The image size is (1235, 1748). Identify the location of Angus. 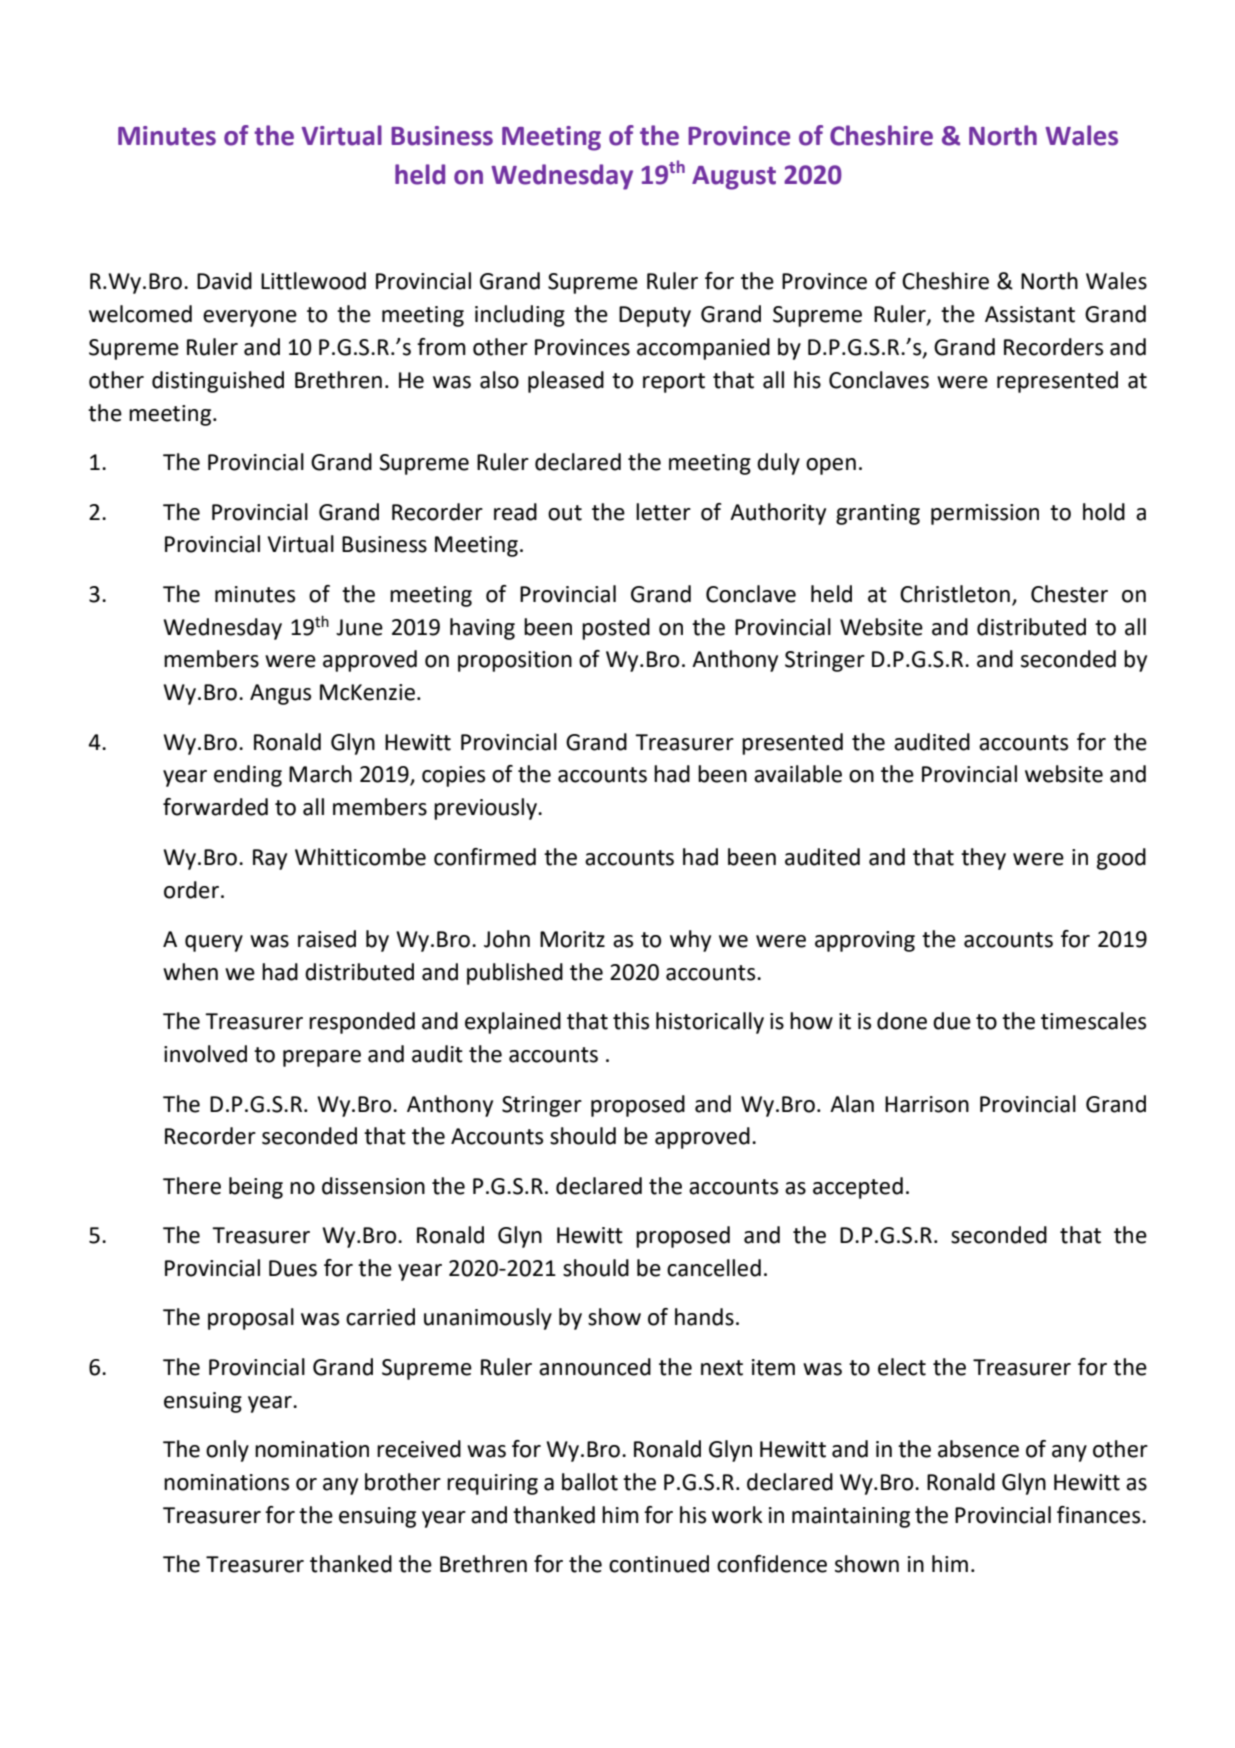
(280, 694).
